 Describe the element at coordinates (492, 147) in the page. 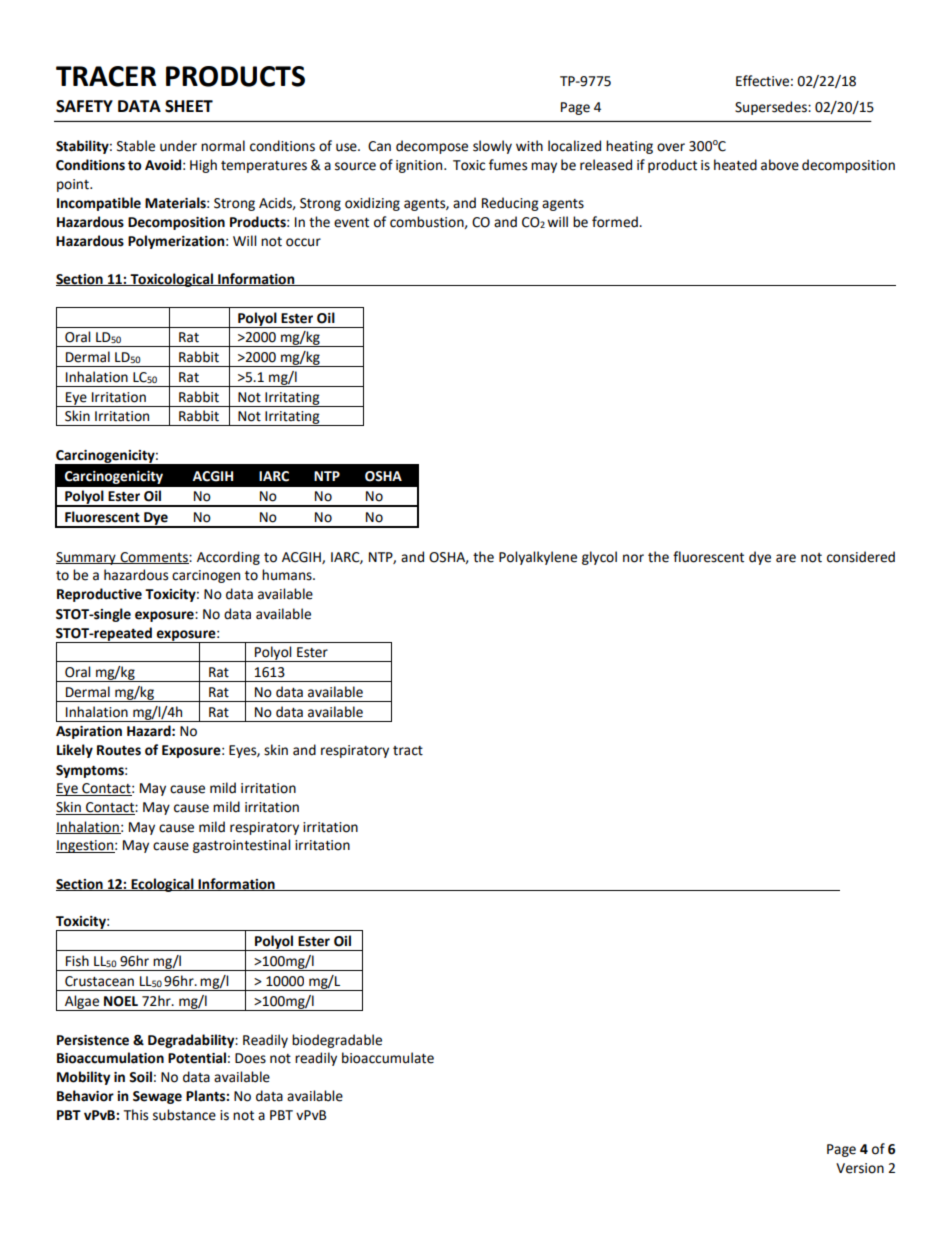

I see `slowly` at that location.
